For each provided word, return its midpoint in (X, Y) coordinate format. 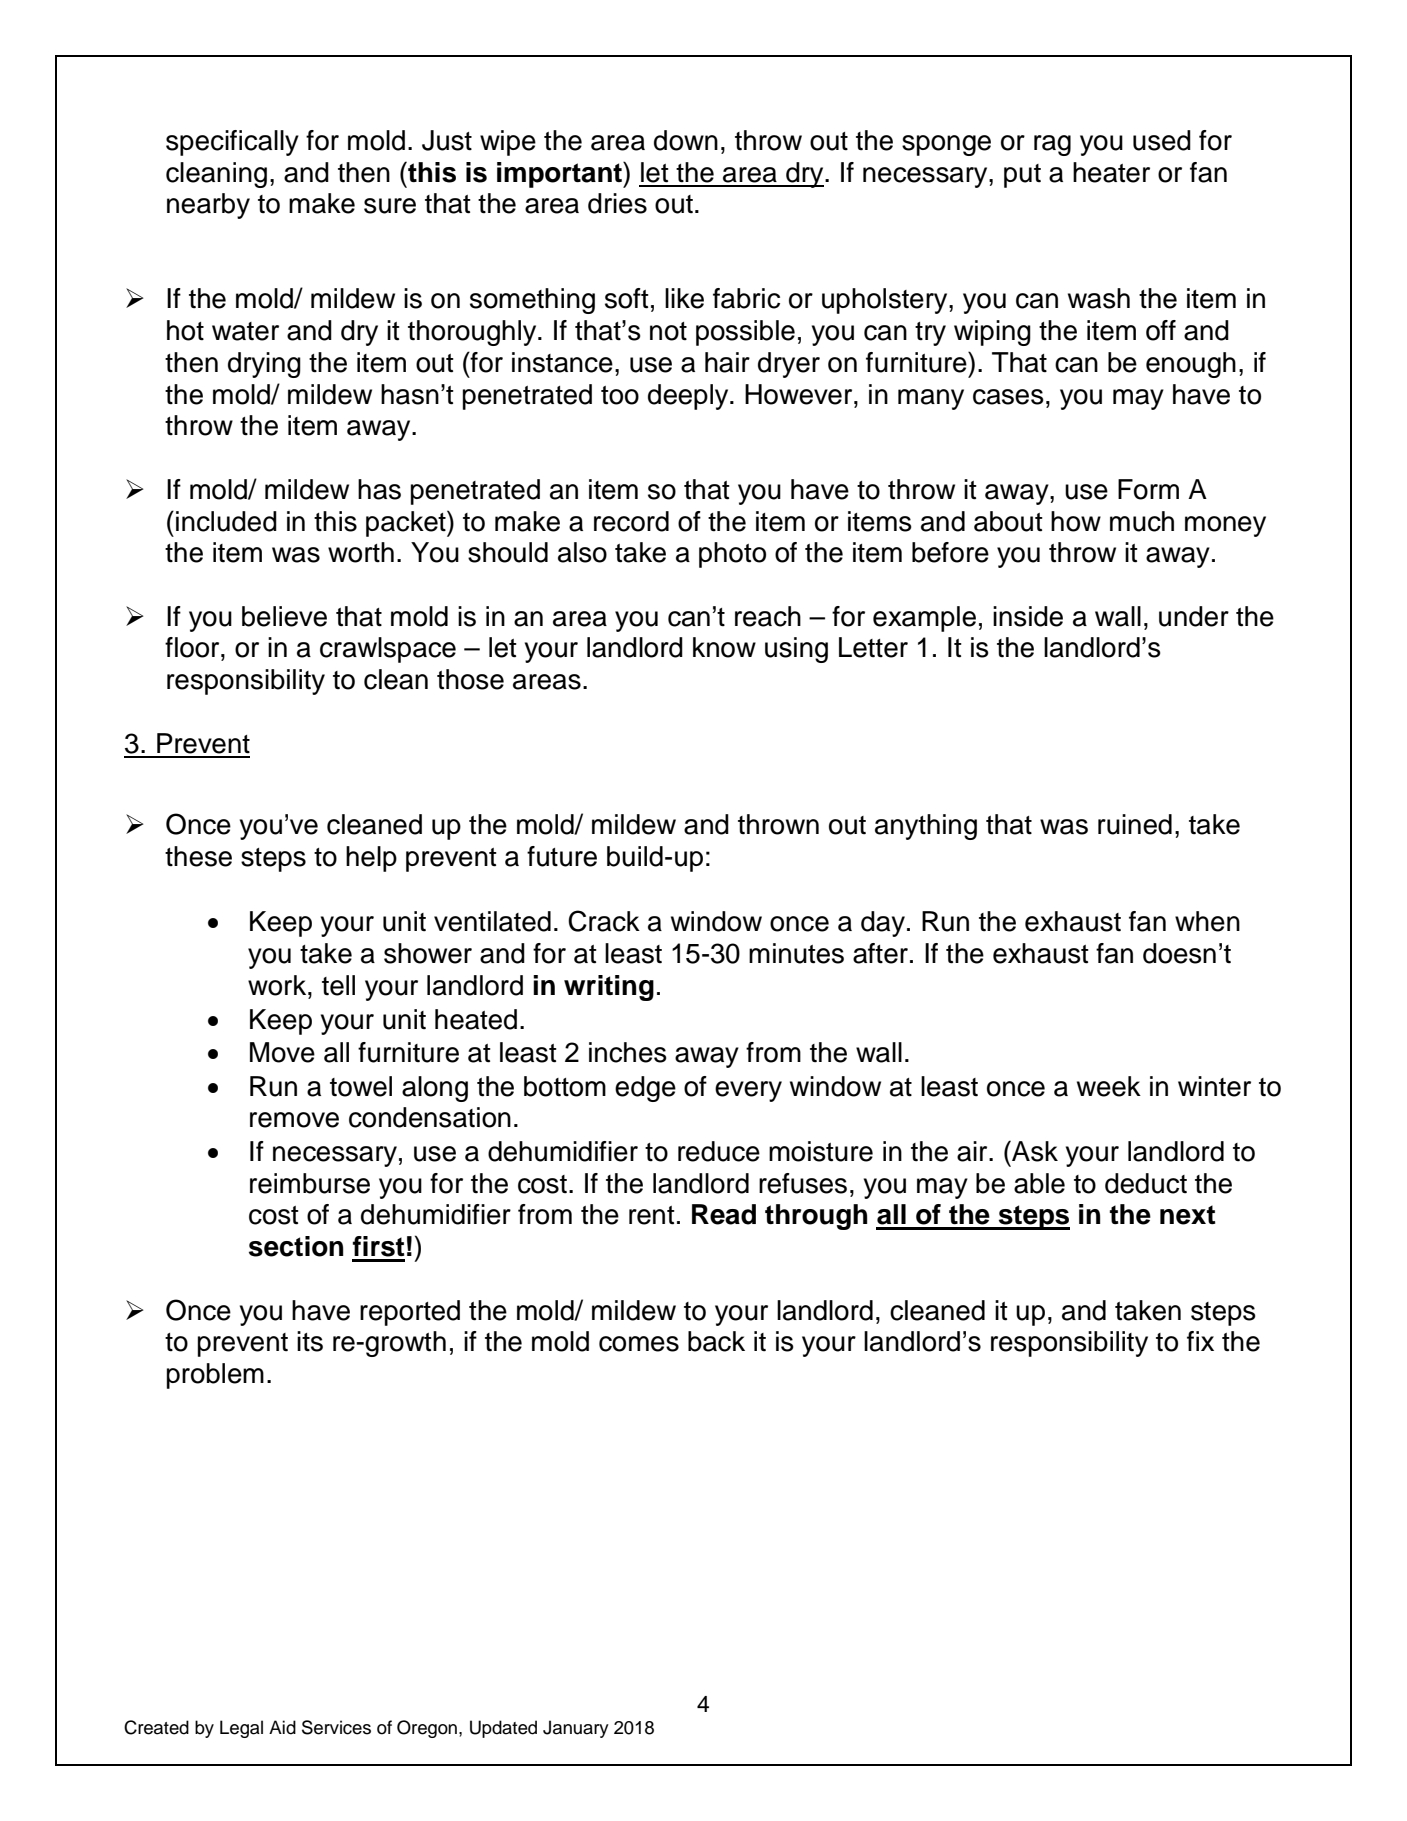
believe (284, 616)
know (724, 647)
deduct (1146, 1183)
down (686, 140)
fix (1200, 1341)
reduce (719, 1151)
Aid (282, 1727)
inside (1028, 616)
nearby (208, 206)
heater (1111, 172)
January (576, 1729)
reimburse (310, 1183)
